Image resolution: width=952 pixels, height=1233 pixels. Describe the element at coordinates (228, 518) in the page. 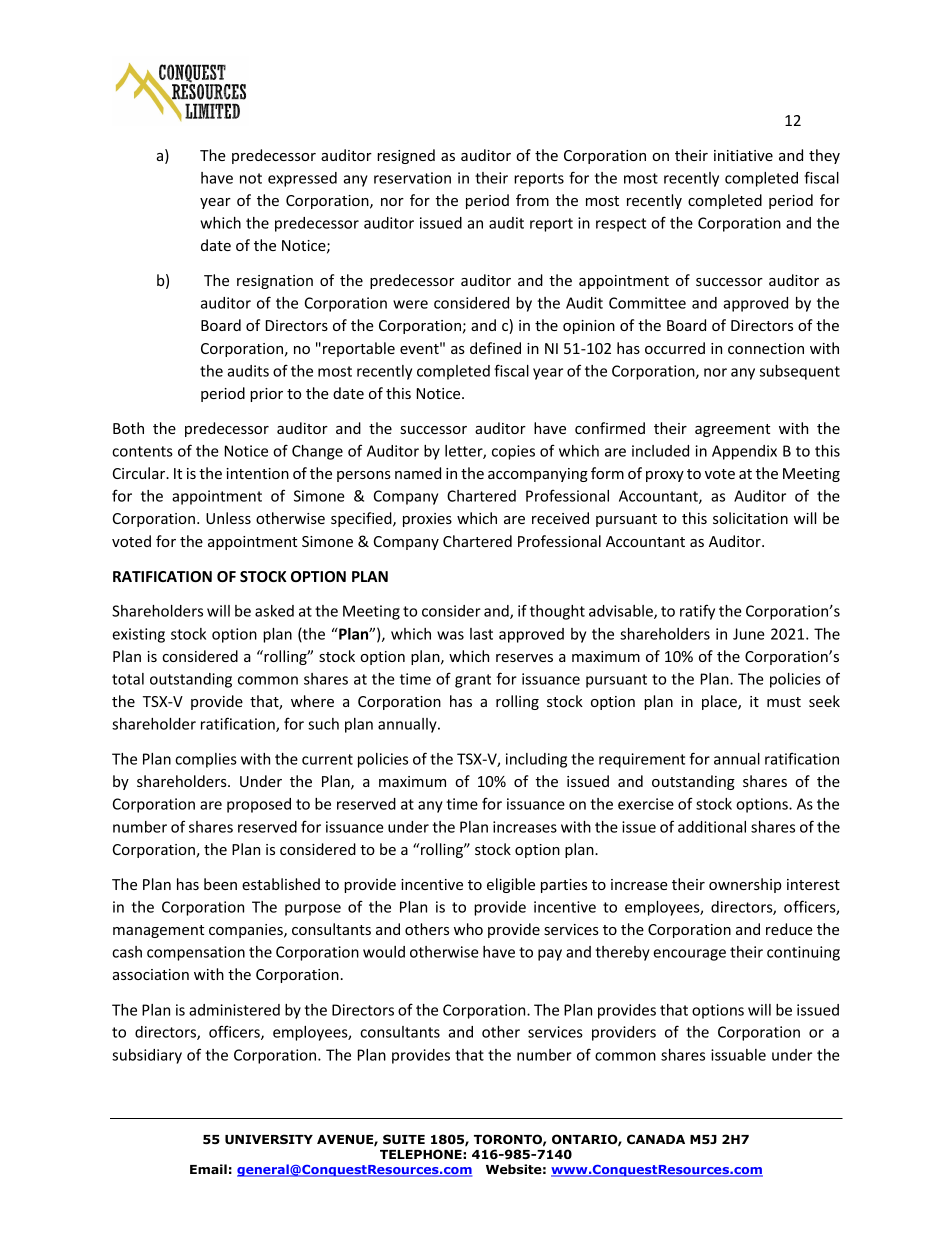

I see `Unless` at that location.
